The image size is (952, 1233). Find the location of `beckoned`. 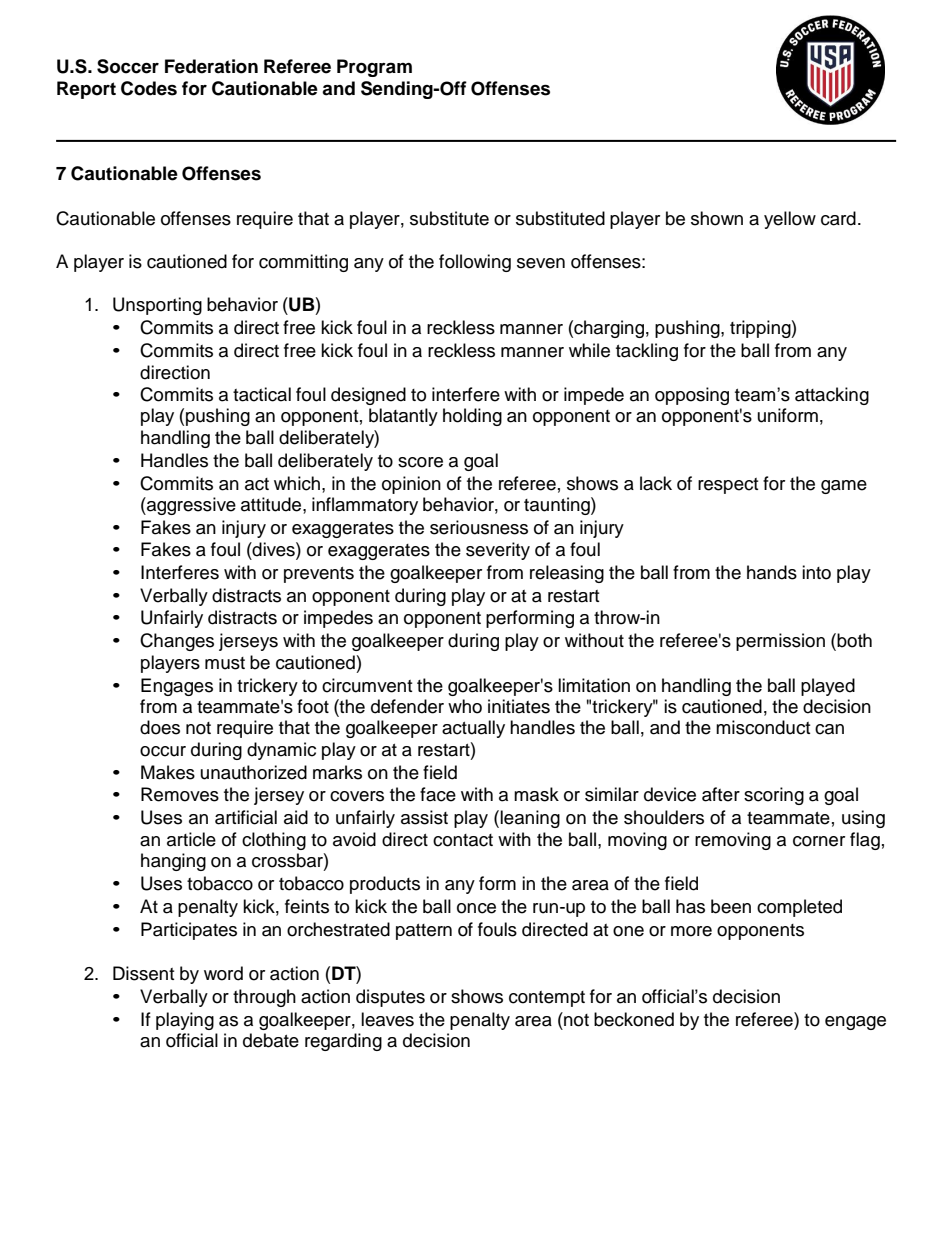

beckoned is located at coordinates (634, 1019).
